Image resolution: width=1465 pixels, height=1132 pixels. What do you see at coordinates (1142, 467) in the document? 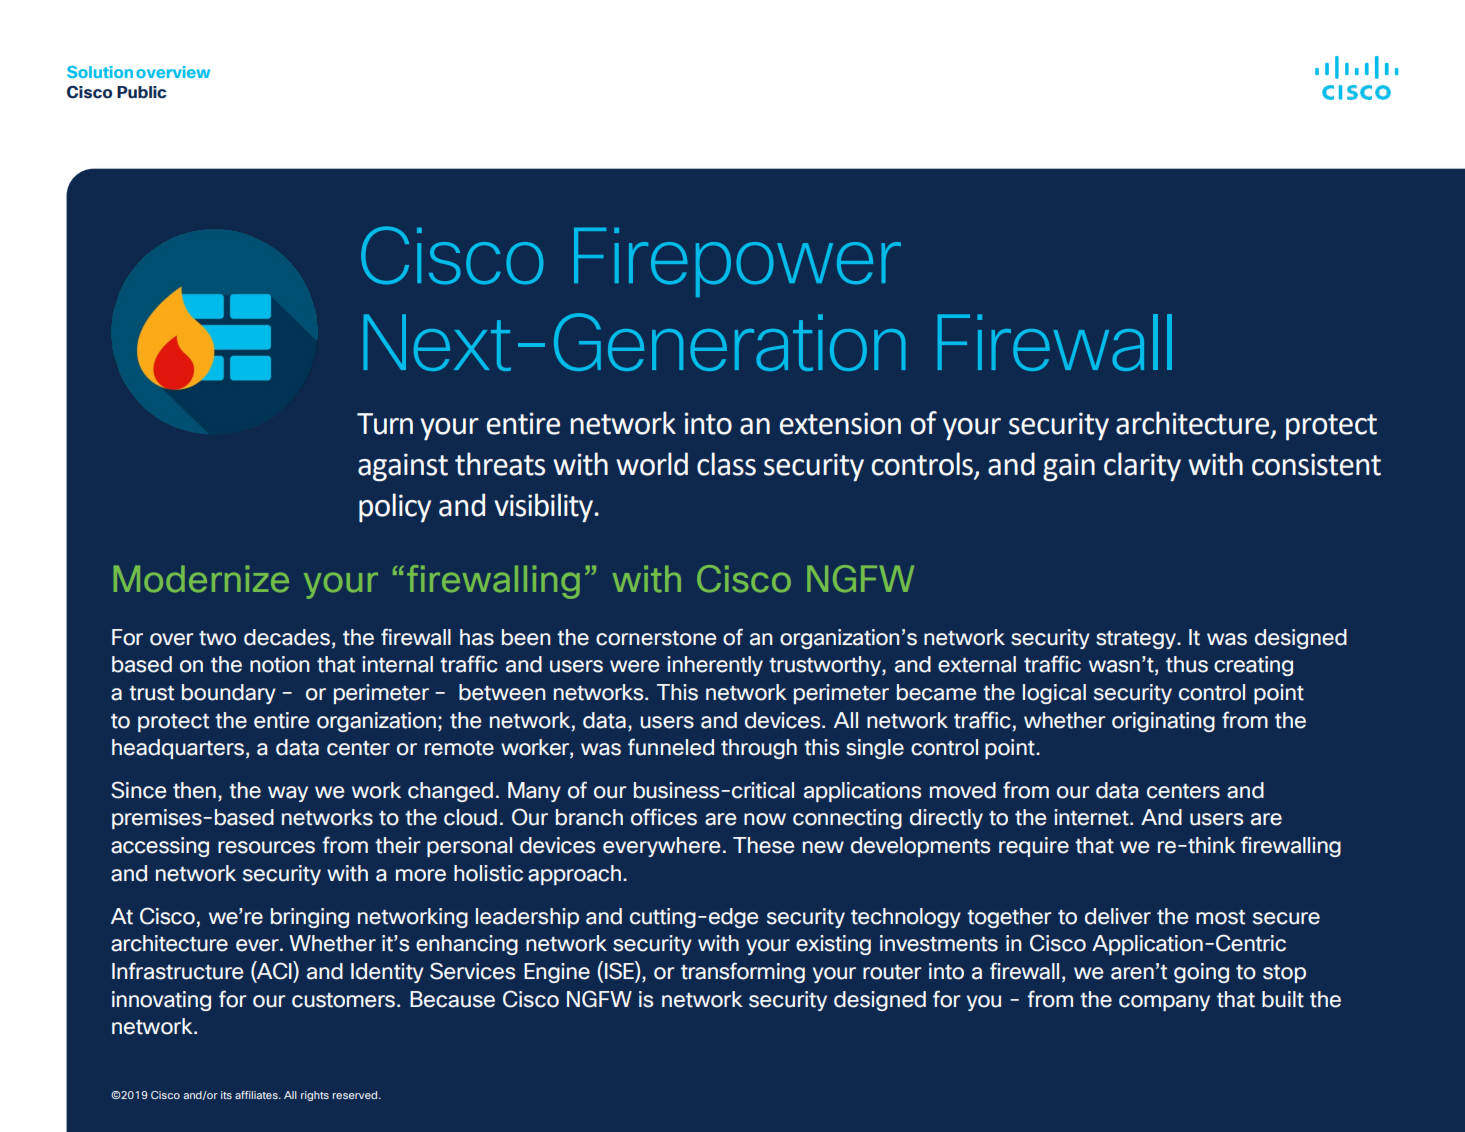
I see `clarity` at bounding box center [1142, 467].
